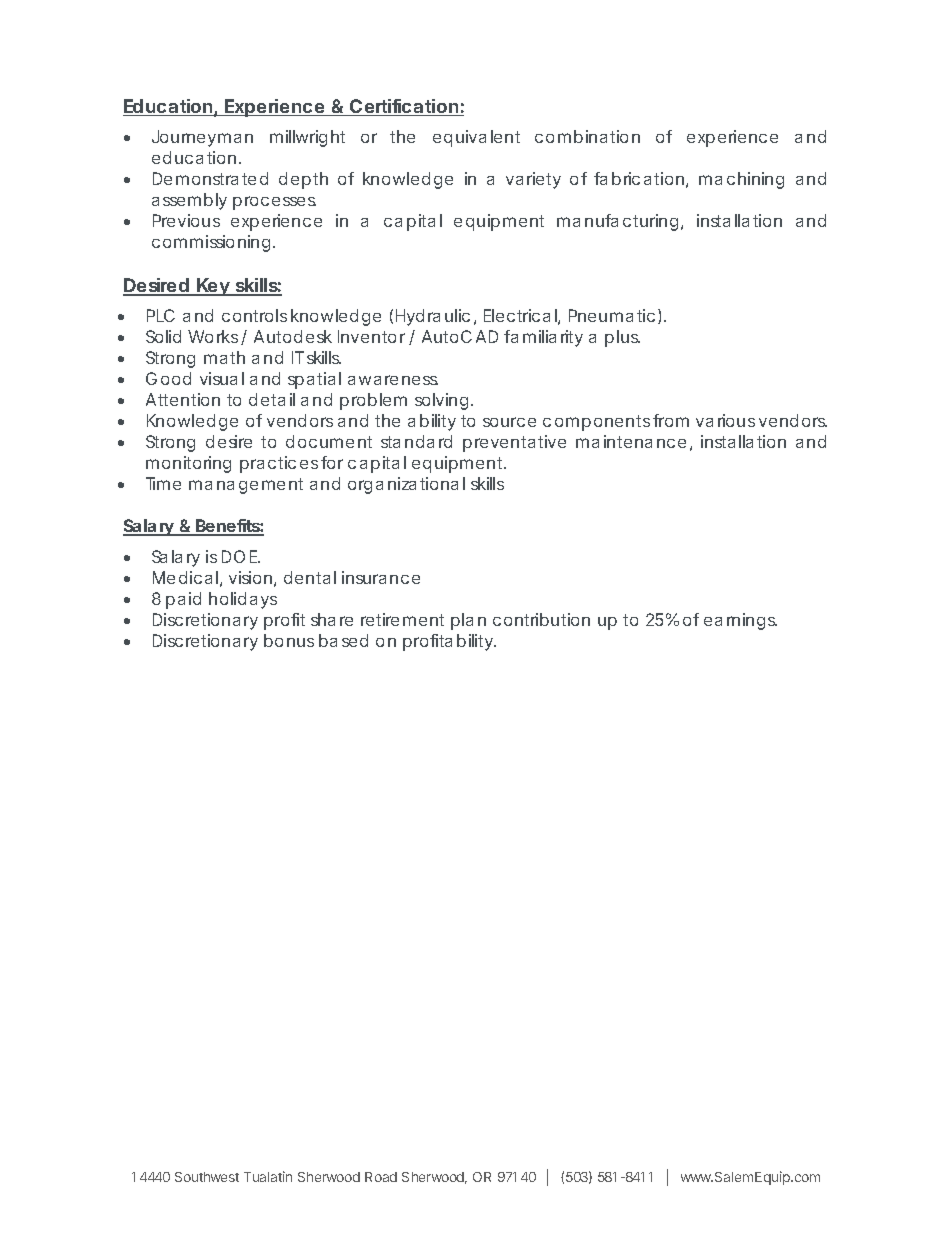 This screenshot has height=1233, width=952. Describe the element at coordinates (202, 138) in the screenshot. I see `Journeyman` at that location.
